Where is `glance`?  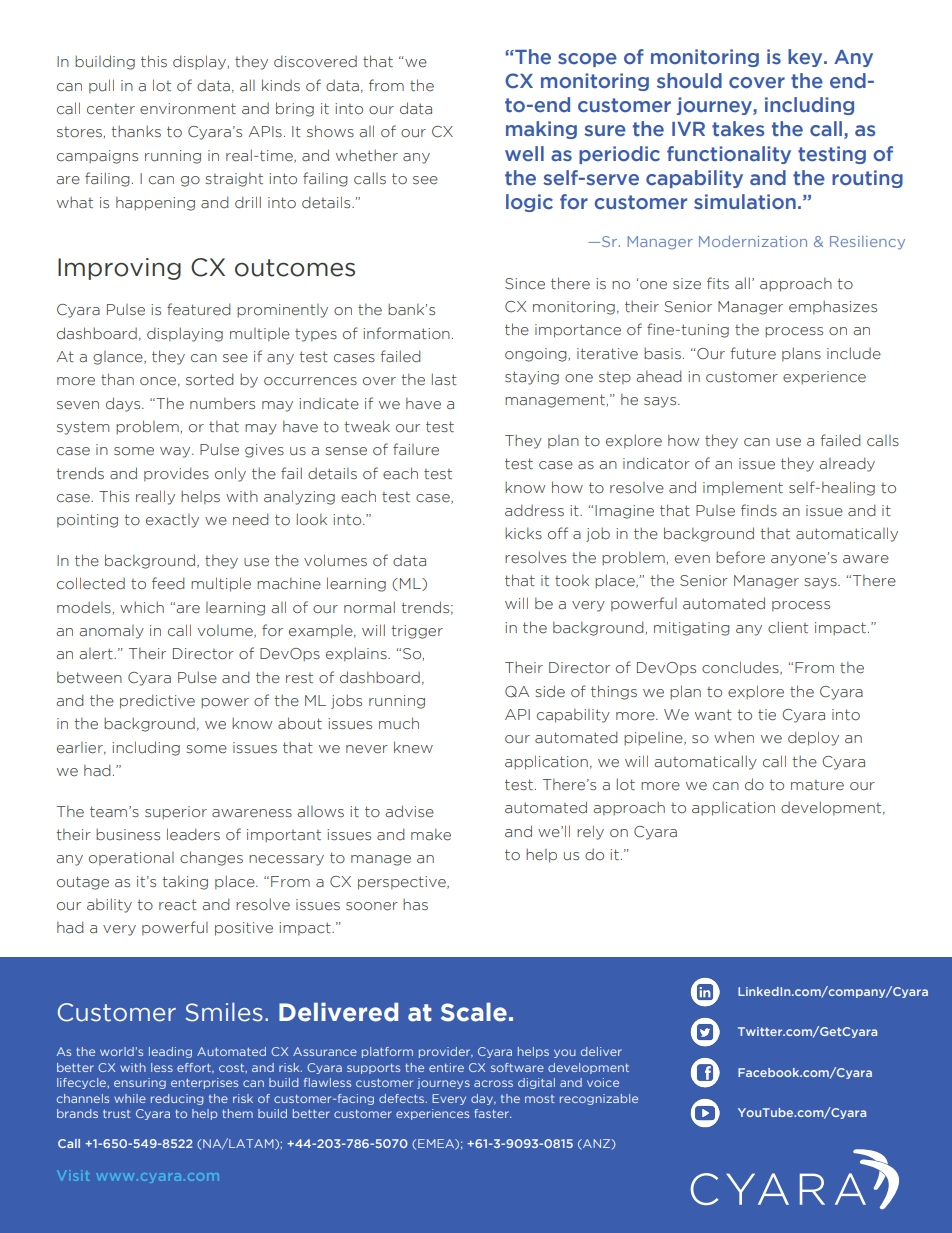 glance is located at coordinates (119, 358).
